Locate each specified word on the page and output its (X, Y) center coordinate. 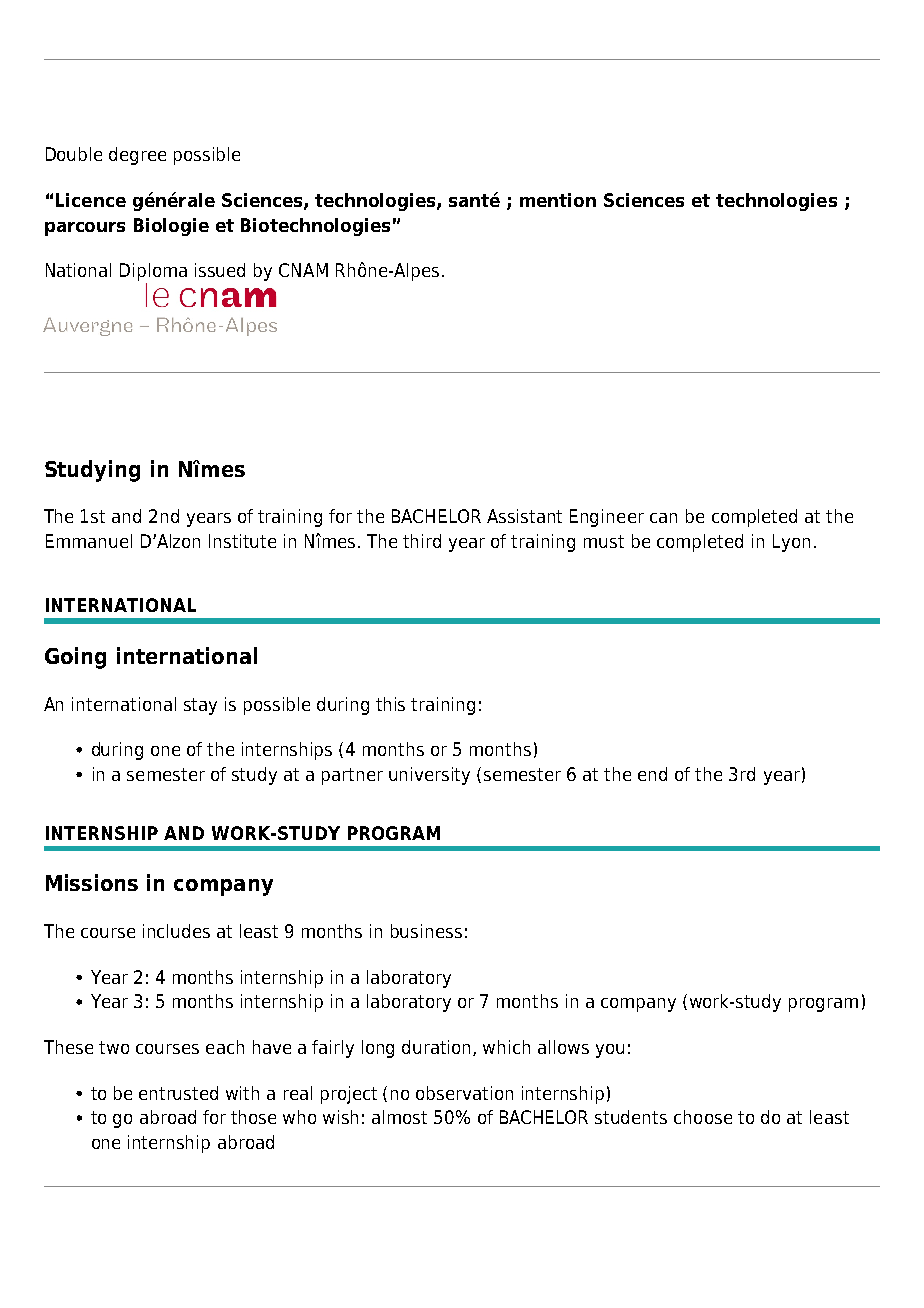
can (663, 518)
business (426, 931)
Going (75, 658)
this (390, 704)
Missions (92, 882)
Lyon (791, 543)
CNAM (303, 270)
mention (558, 200)
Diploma (153, 273)
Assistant (524, 516)
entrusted (178, 1093)
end (652, 774)
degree (137, 156)
